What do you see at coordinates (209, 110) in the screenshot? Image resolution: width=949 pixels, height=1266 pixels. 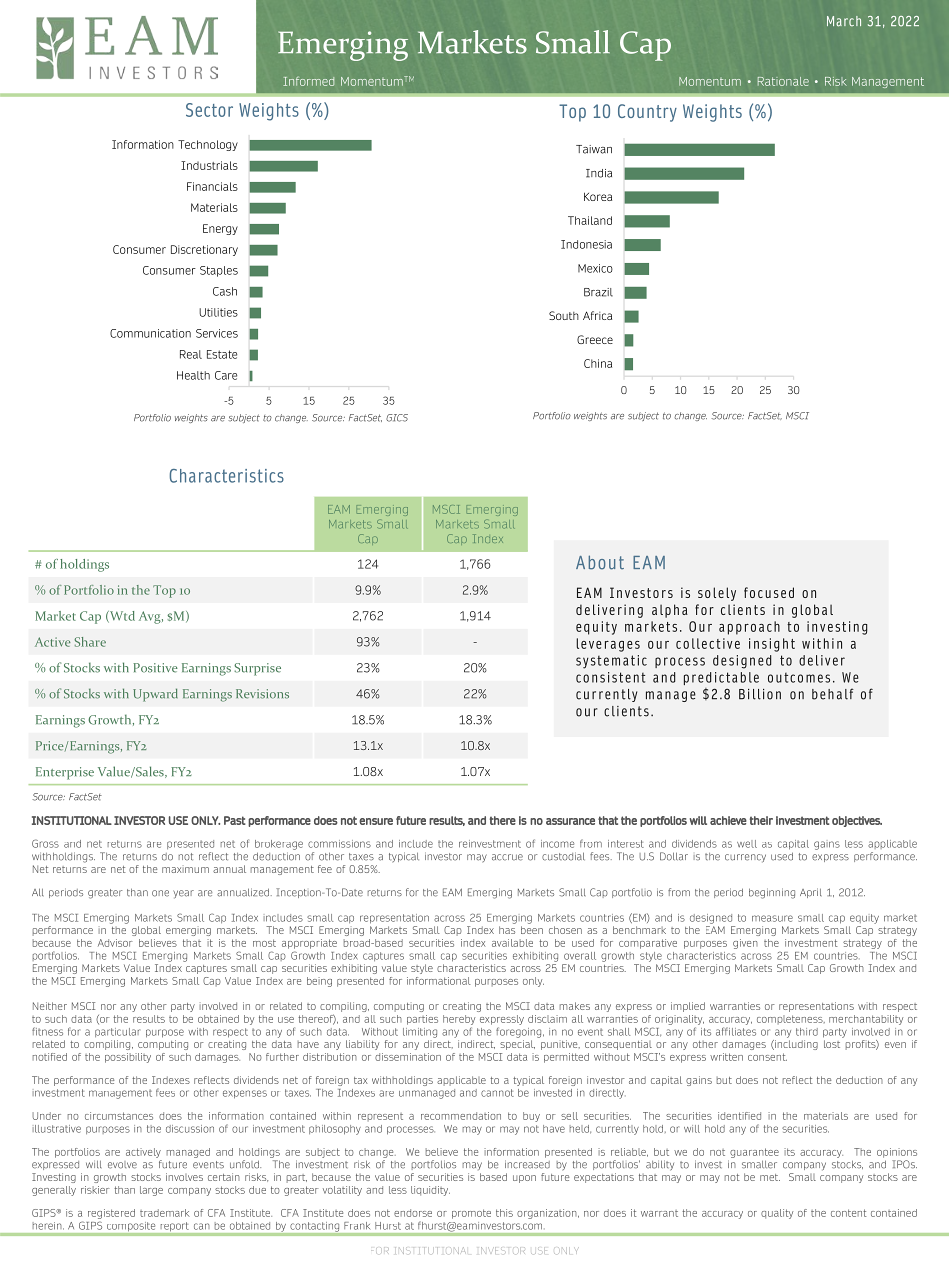 I see `Sector` at bounding box center [209, 110].
